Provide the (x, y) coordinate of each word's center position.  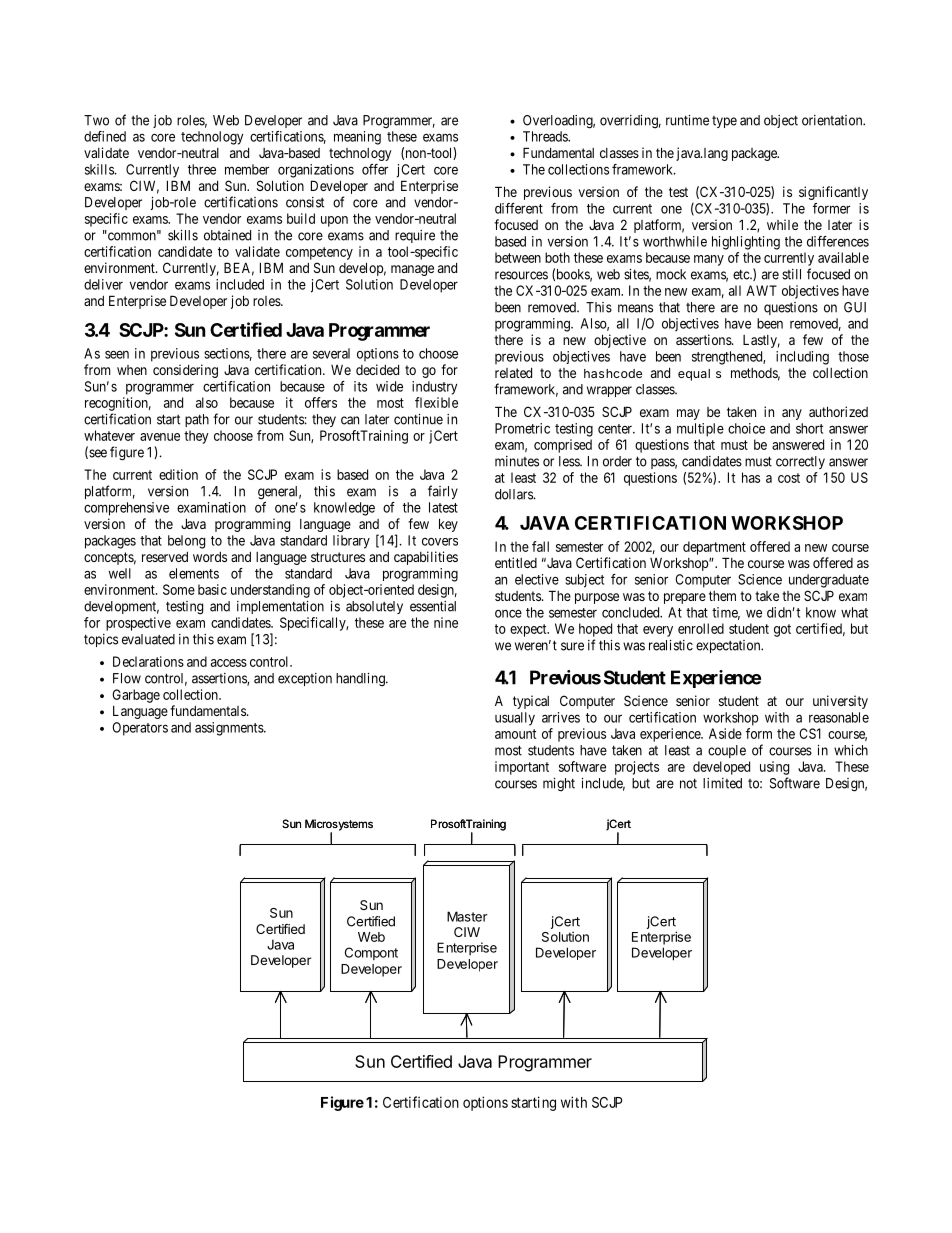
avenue (160, 437)
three (202, 169)
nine (446, 622)
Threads (546, 136)
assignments (230, 729)
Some (179, 589)
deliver (103, 284)
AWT (761, 290)
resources (521, 275)
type (724, 122)
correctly (800, 462)
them (722, 596)
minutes (517, 461)
